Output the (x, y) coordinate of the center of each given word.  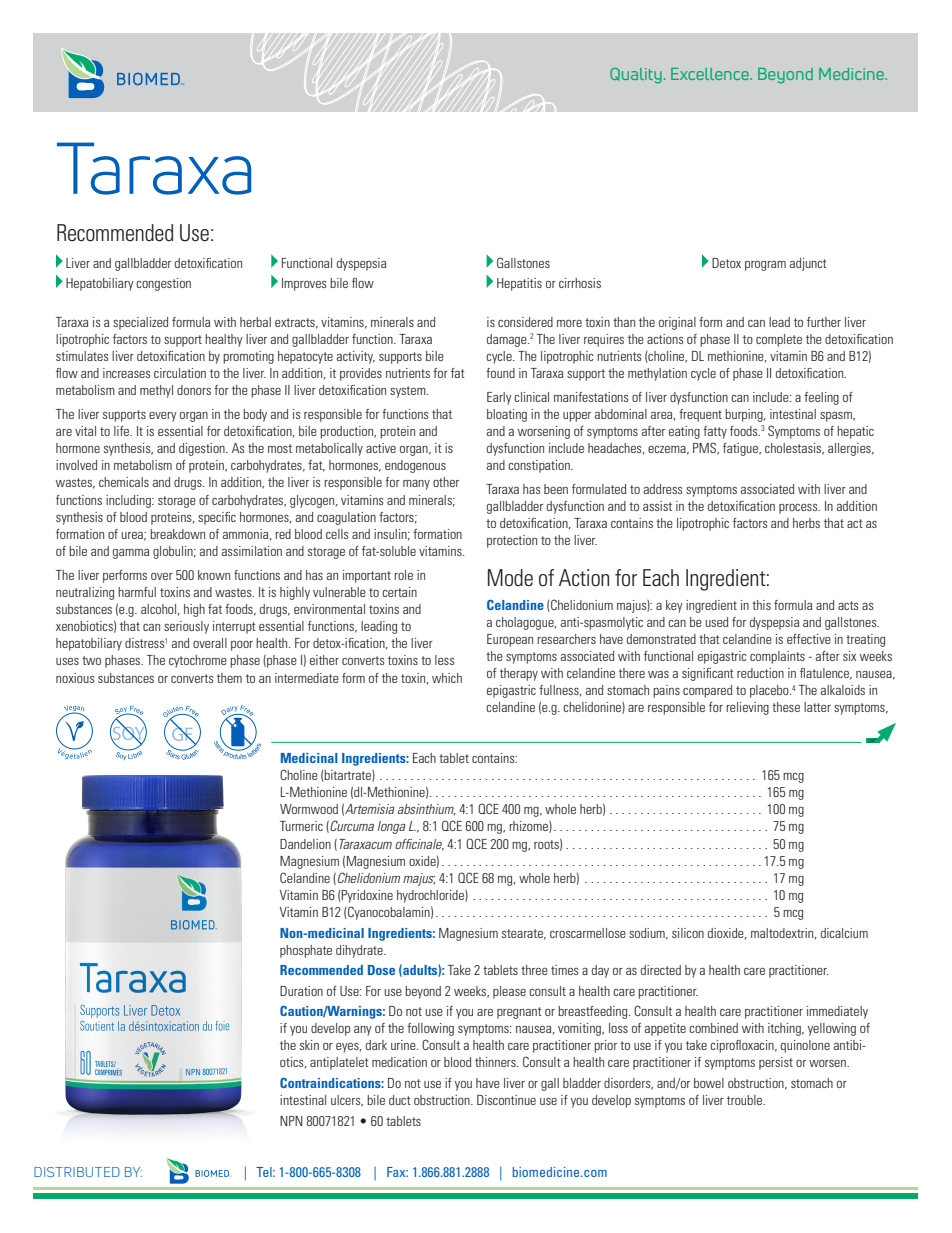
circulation (180, 373)
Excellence (711, 74)
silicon (688, 933)
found (500, 373)
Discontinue (506, 1100)
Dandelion (305, 844)
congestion (163, 284)
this (761, 605)
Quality (636, 76)
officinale (419, 845)
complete (779, 340)
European (510, 640)
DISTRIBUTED (77, 1172)
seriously (186, 627)
